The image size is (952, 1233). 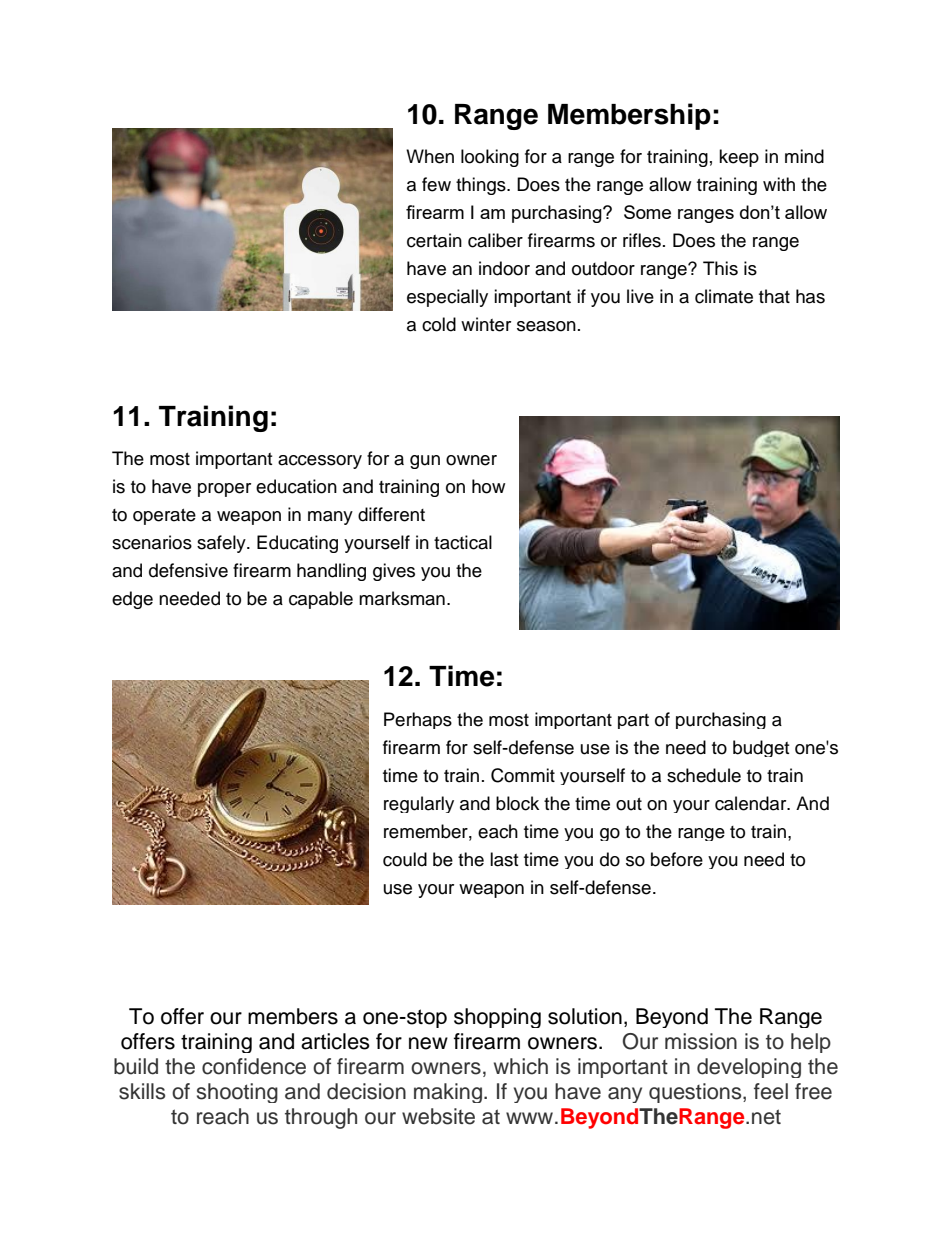 I want to click on things, so click(x=482, y=186).
